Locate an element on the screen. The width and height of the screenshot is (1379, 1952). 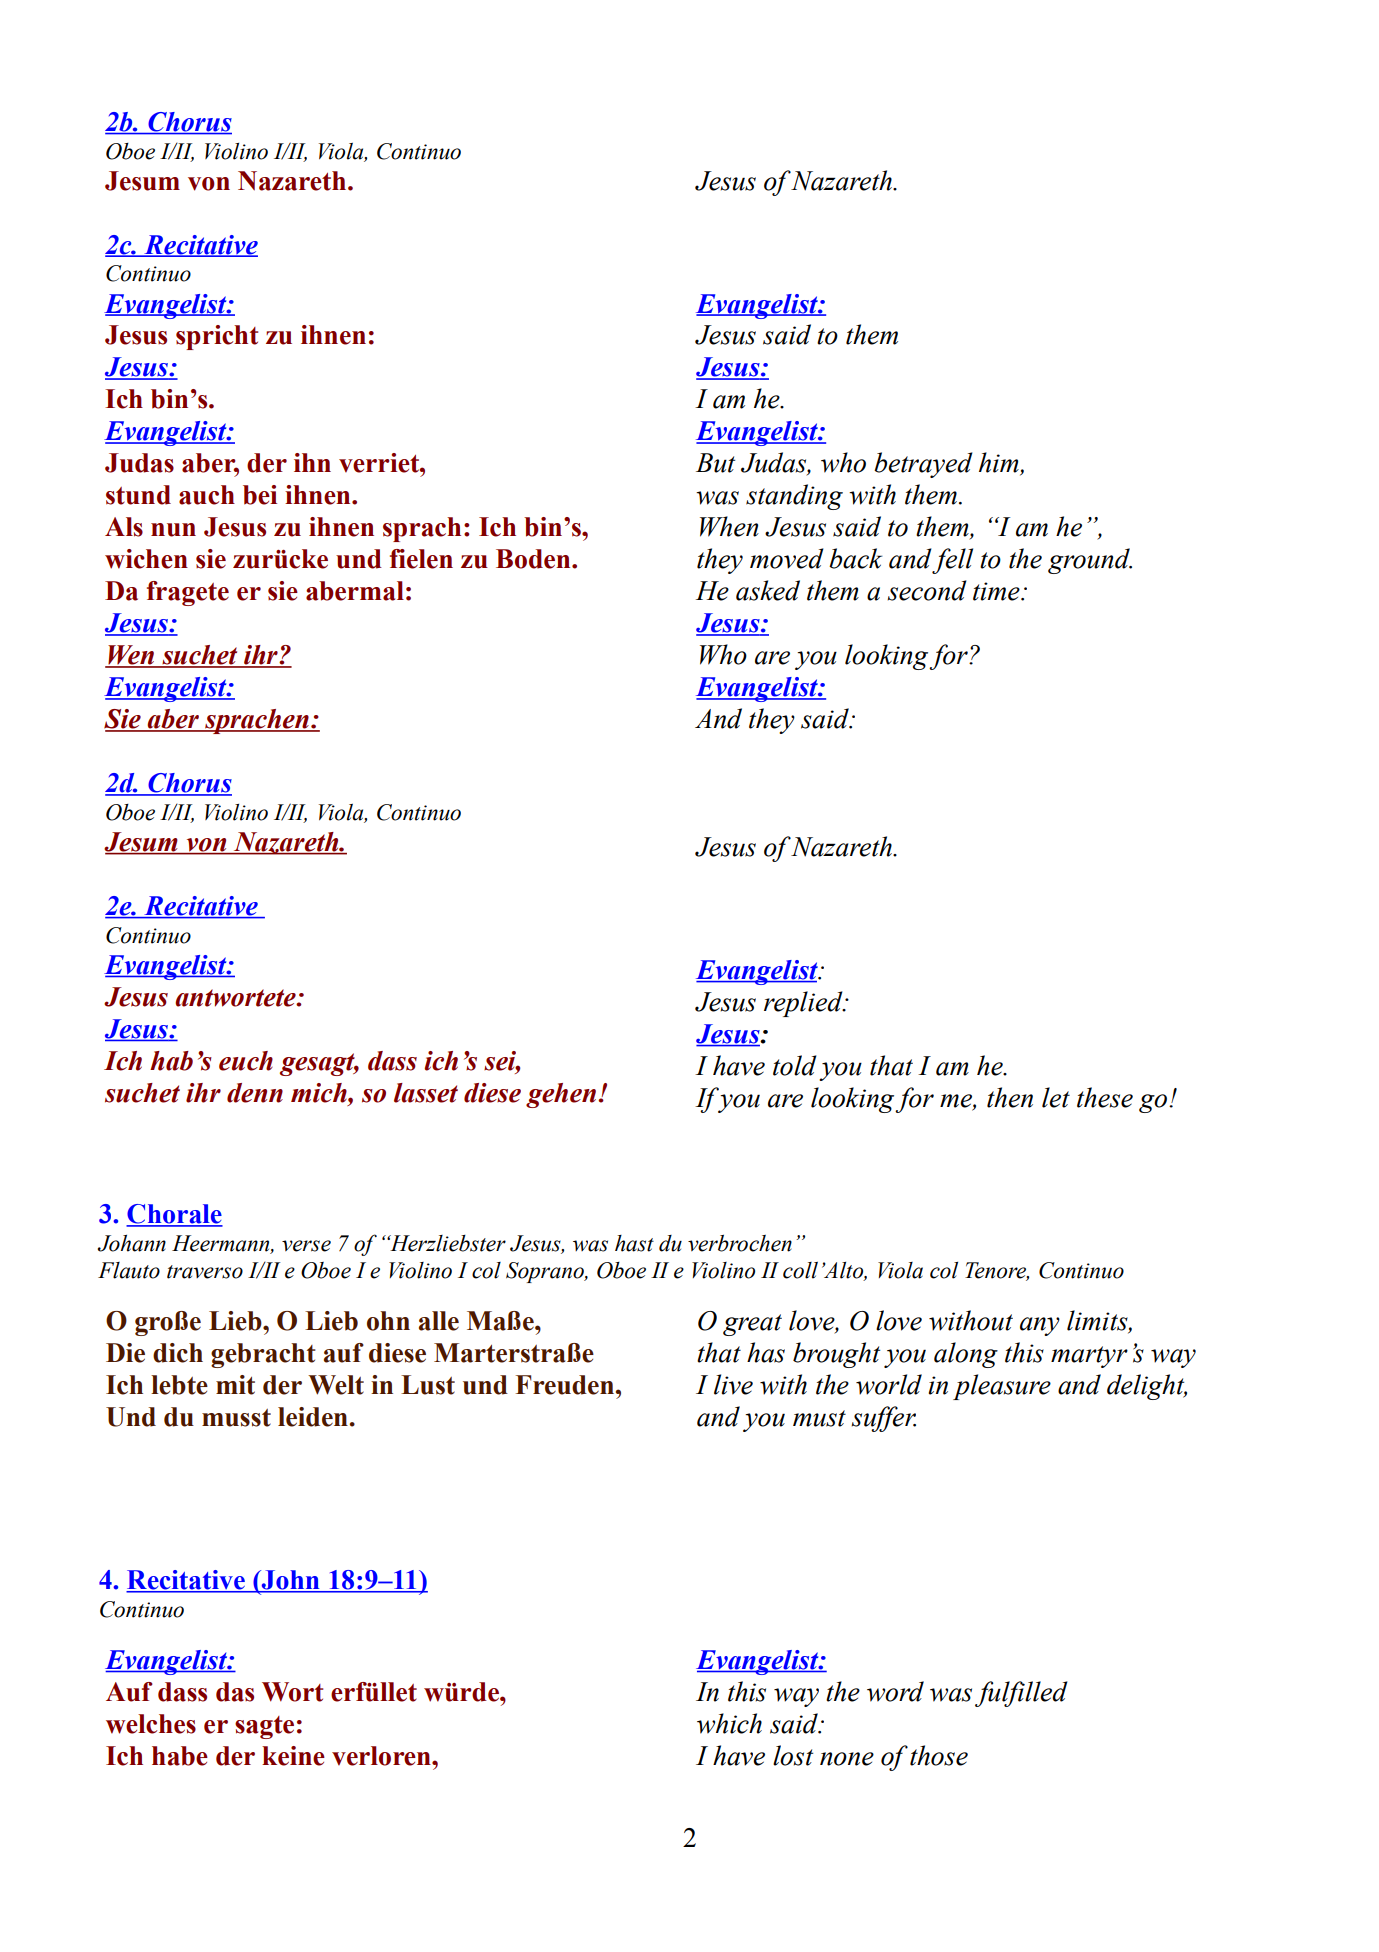
him is located at coordinates (1000, 463).
